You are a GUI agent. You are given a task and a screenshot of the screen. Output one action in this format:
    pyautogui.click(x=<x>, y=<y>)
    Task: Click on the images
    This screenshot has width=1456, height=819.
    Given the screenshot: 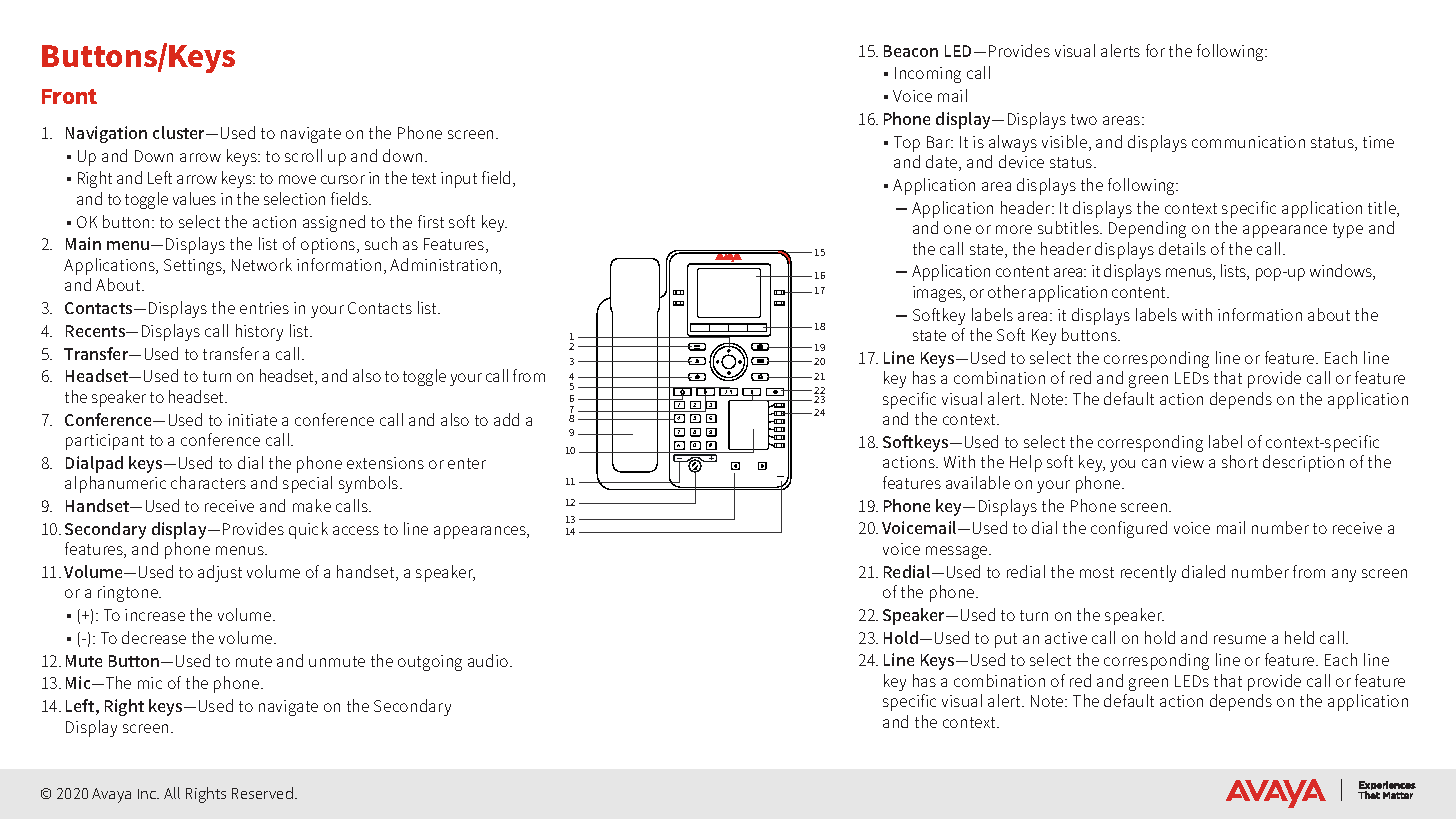 What is the action you would take?
    pyautogui.click(x=938, y=294)
